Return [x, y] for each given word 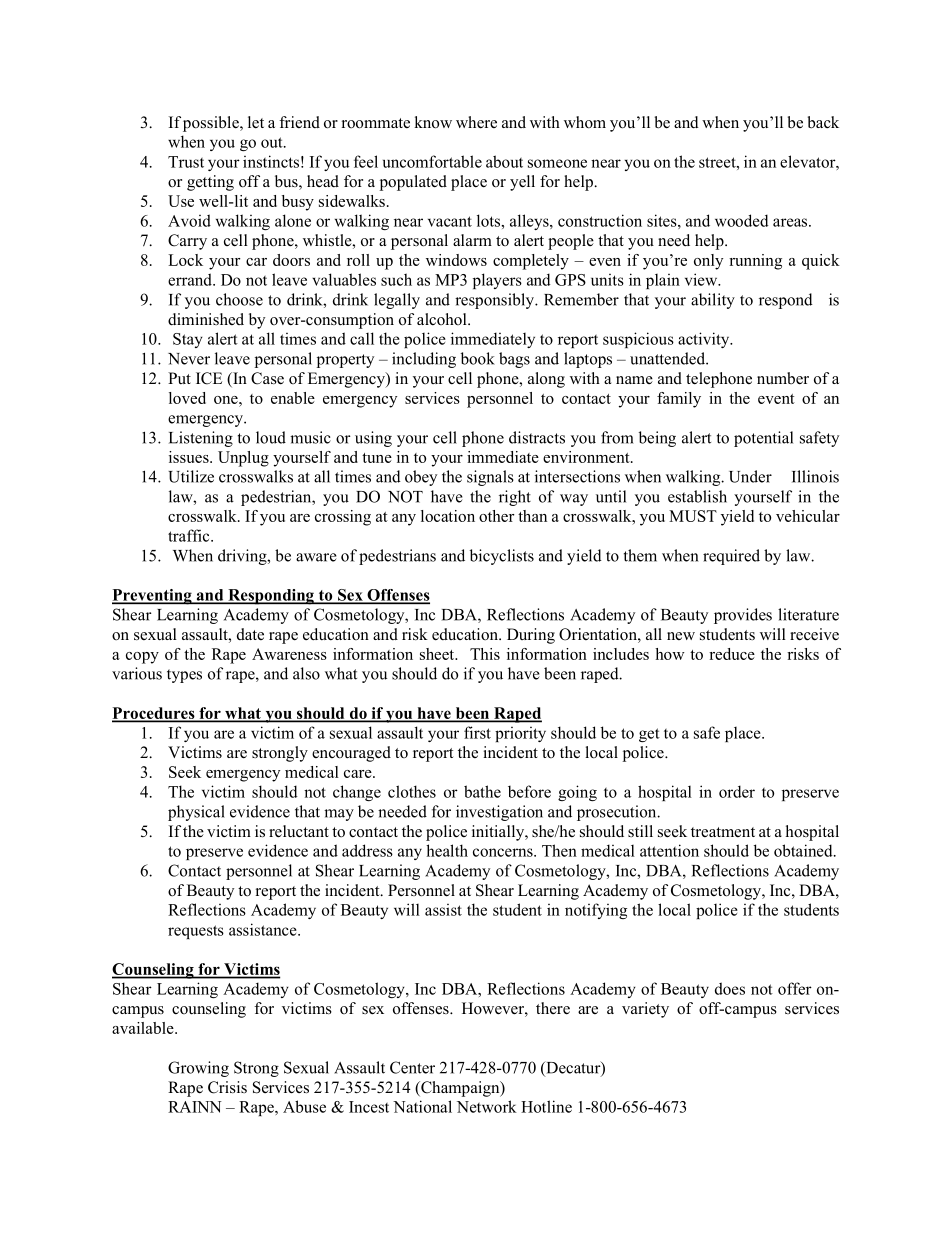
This [485, 654]
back [823, 122]
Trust [186, 162]
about [504, 161]
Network [487, 1106]
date [250, 634]
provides [743, 616]
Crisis [227, 1087]
